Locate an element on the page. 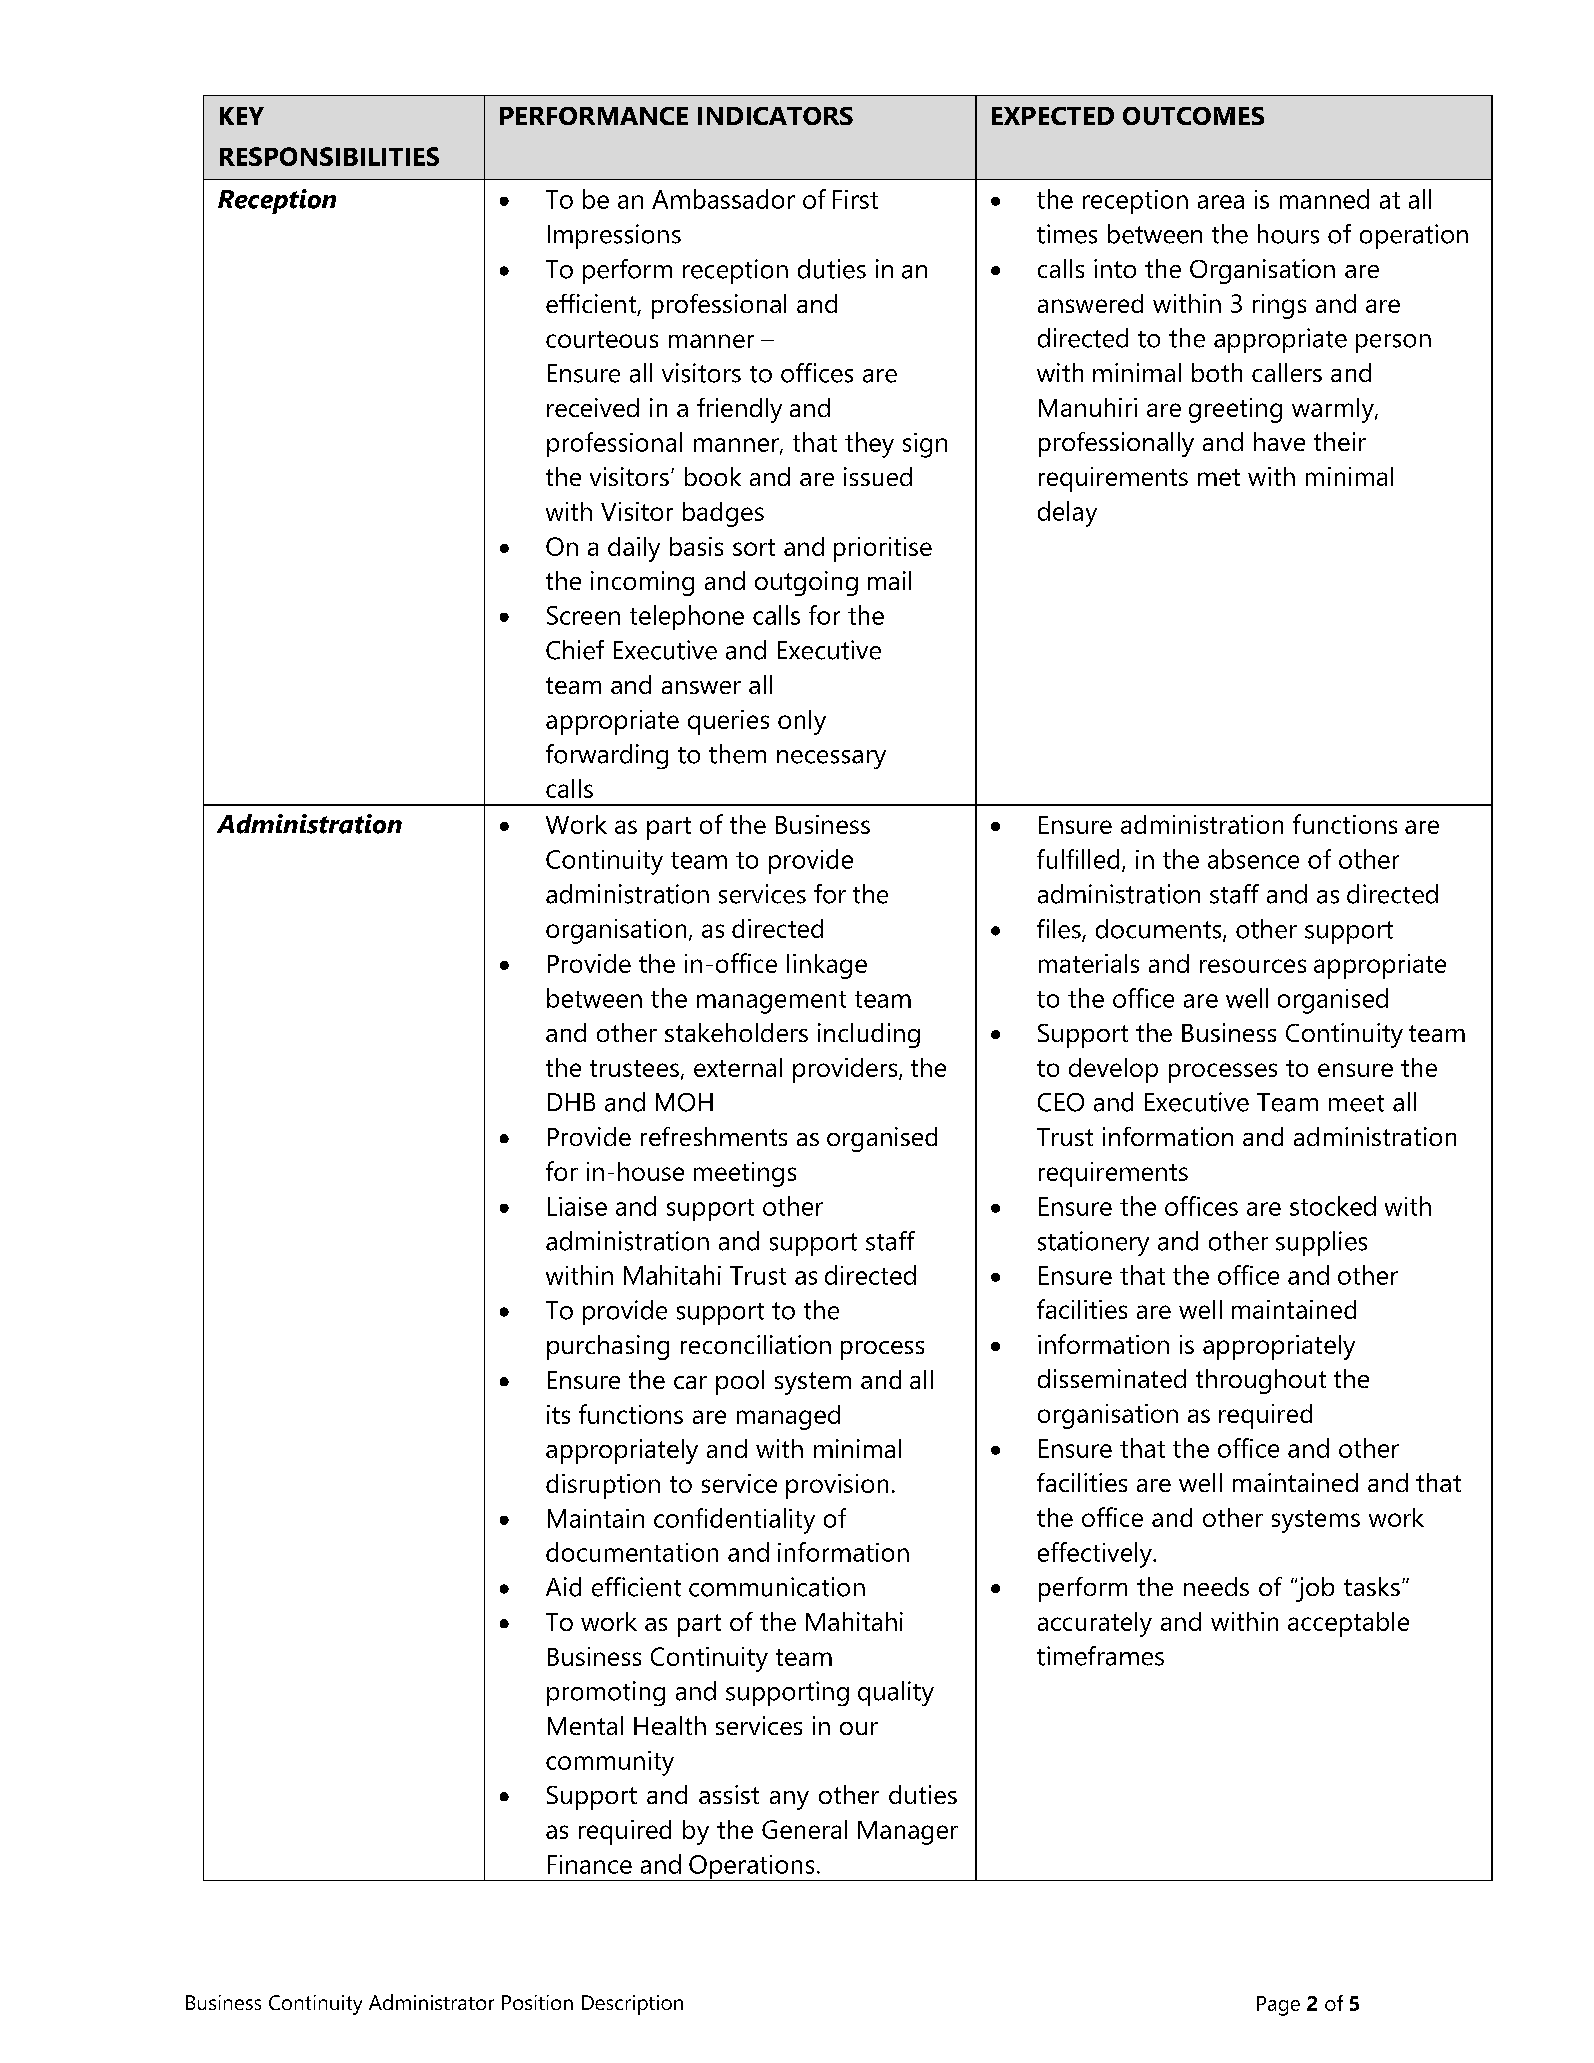 This page has height=2063, width=1594. including is located at coordinates (869, 1035).
